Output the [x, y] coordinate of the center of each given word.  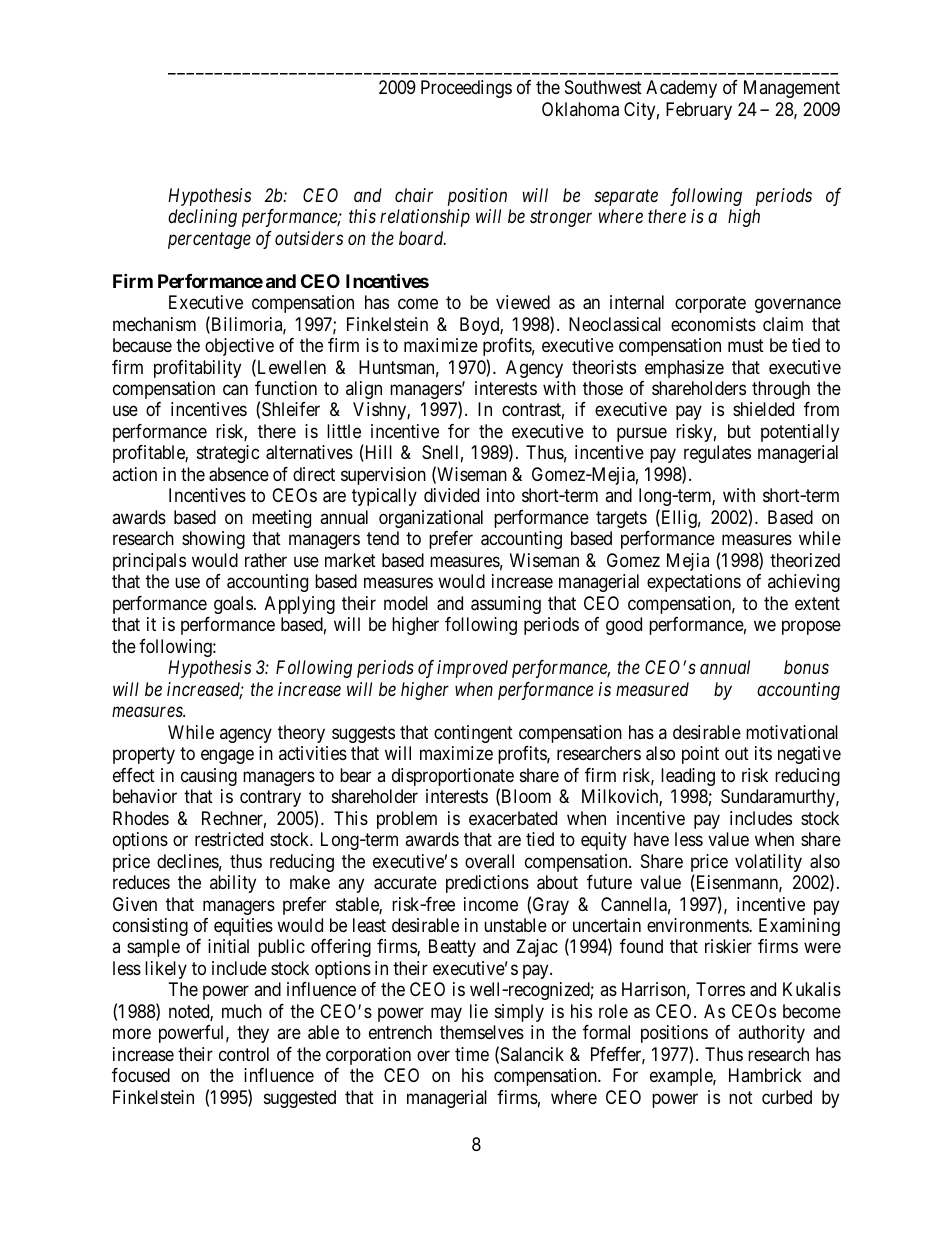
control [244, 1054]
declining [202, 218]
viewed [523, 302]
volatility [768, 863]
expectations [694, 583]
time [472, 1054]
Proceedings [466, 89]
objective [239, 347]
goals [233, 605]
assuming [506, 605]
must [746, 345]
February [699, 111]
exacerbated [513, 818]
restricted [229, 839]
